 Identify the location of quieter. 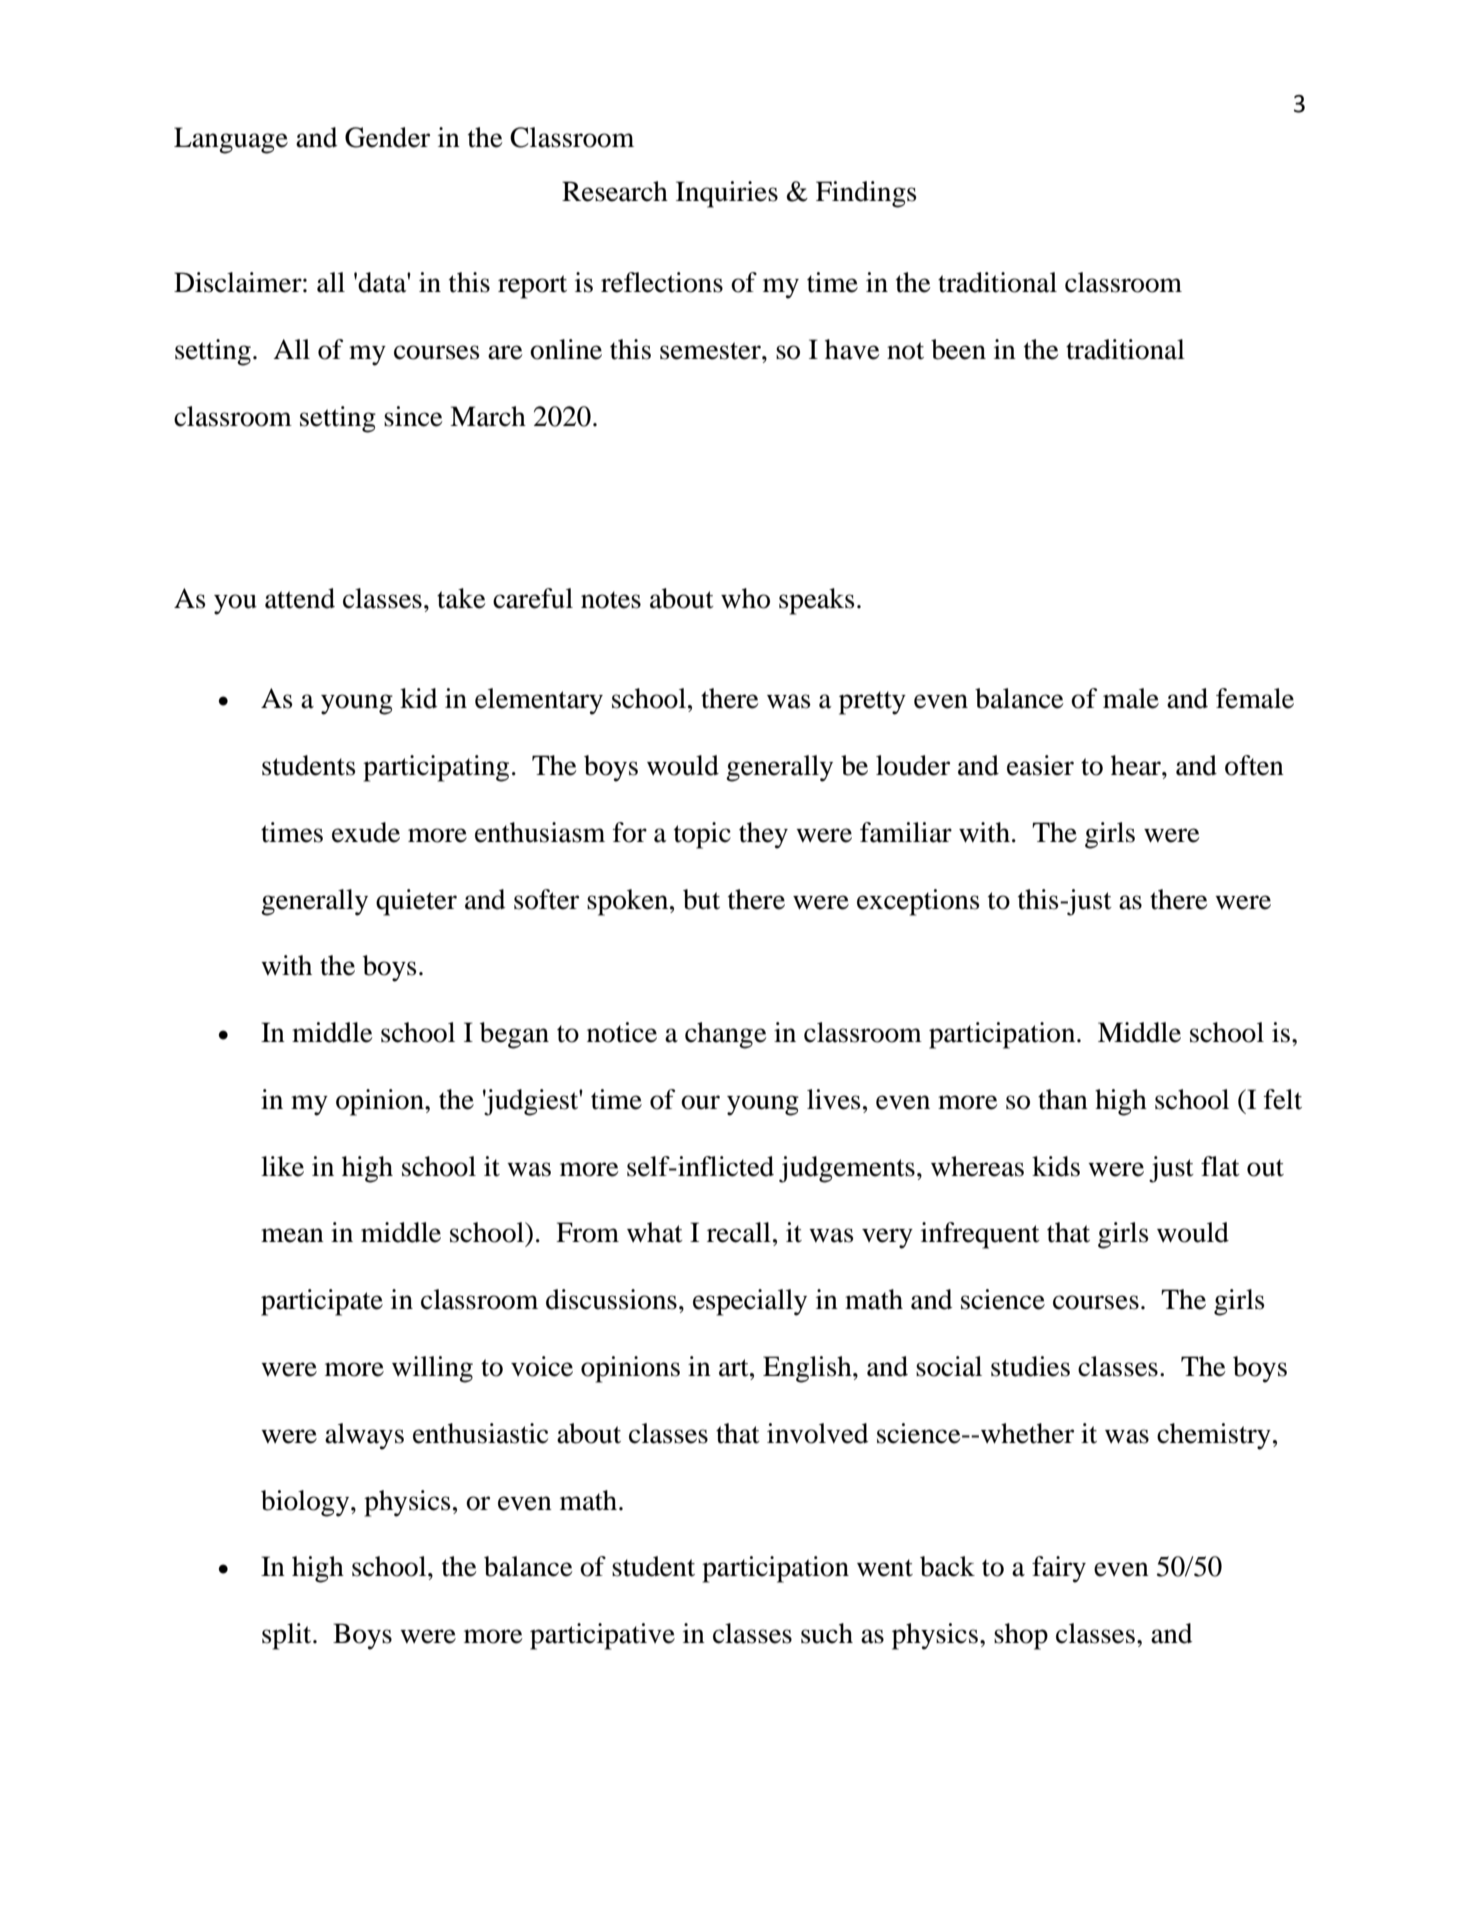
(416, 902).
